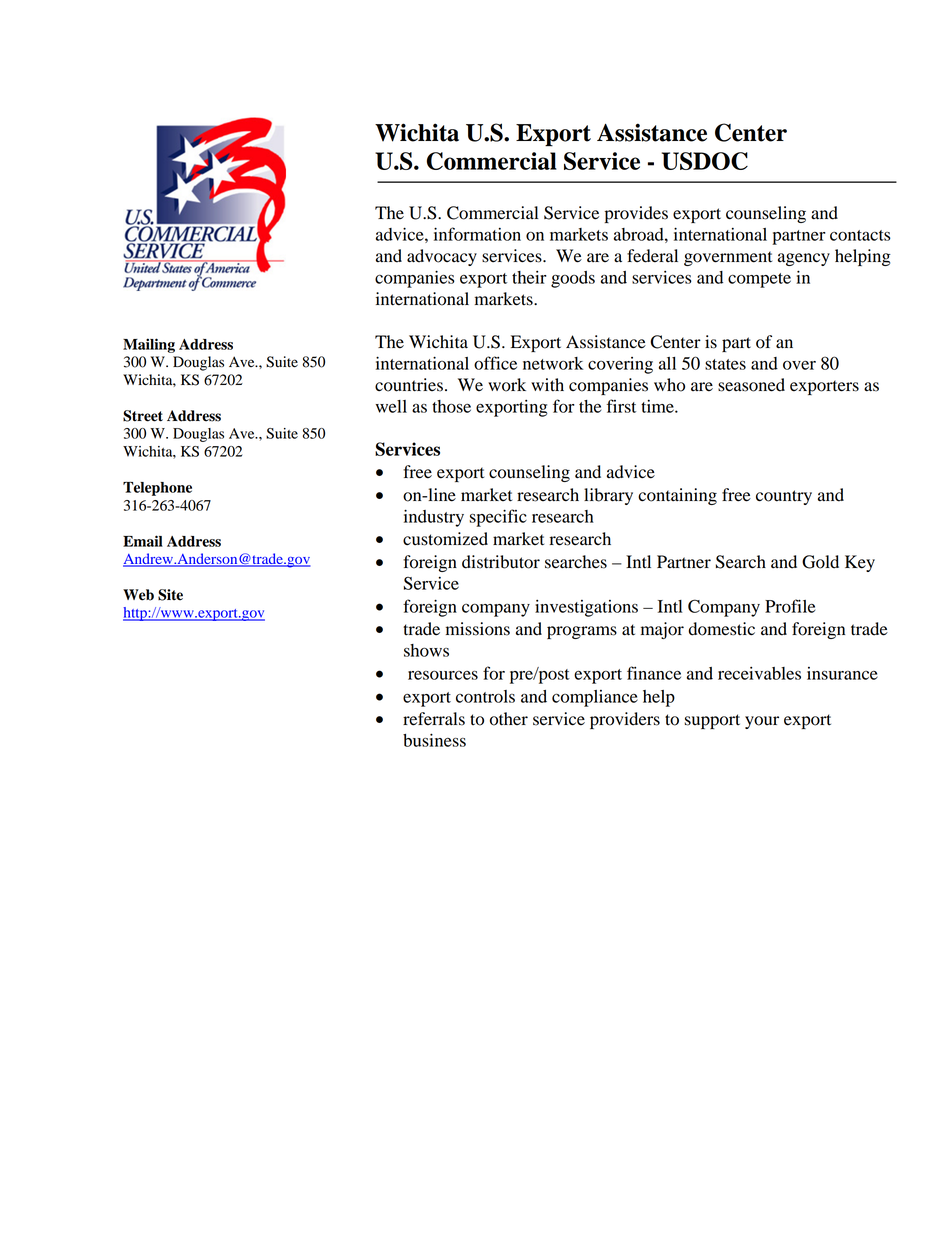 This page has height=1233, width=952. Describe the element at coordinates (804, 259) in the page. I see `agency` at that location.
